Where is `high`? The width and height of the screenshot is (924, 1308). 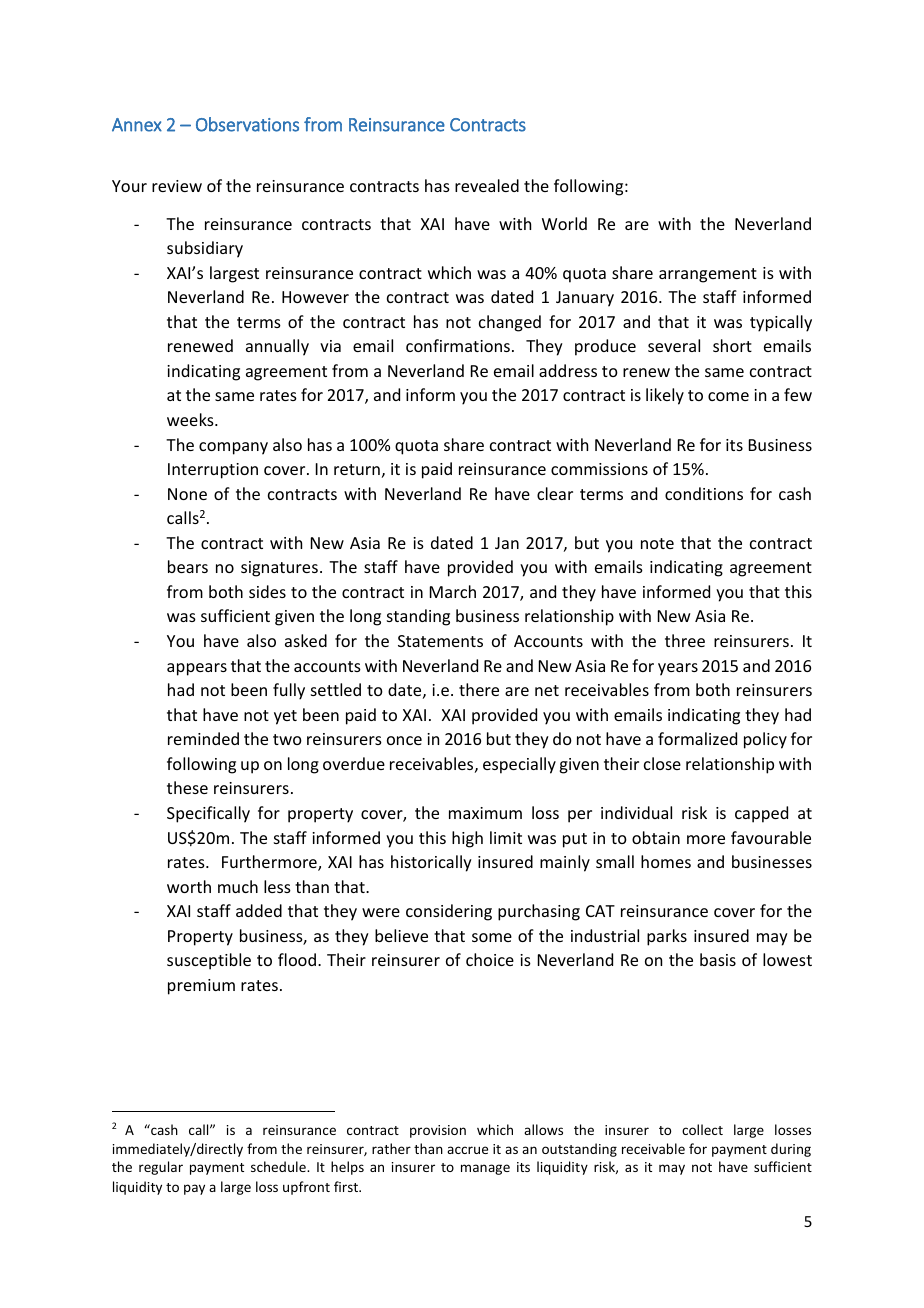
high is located at coordinates (467, 839).
